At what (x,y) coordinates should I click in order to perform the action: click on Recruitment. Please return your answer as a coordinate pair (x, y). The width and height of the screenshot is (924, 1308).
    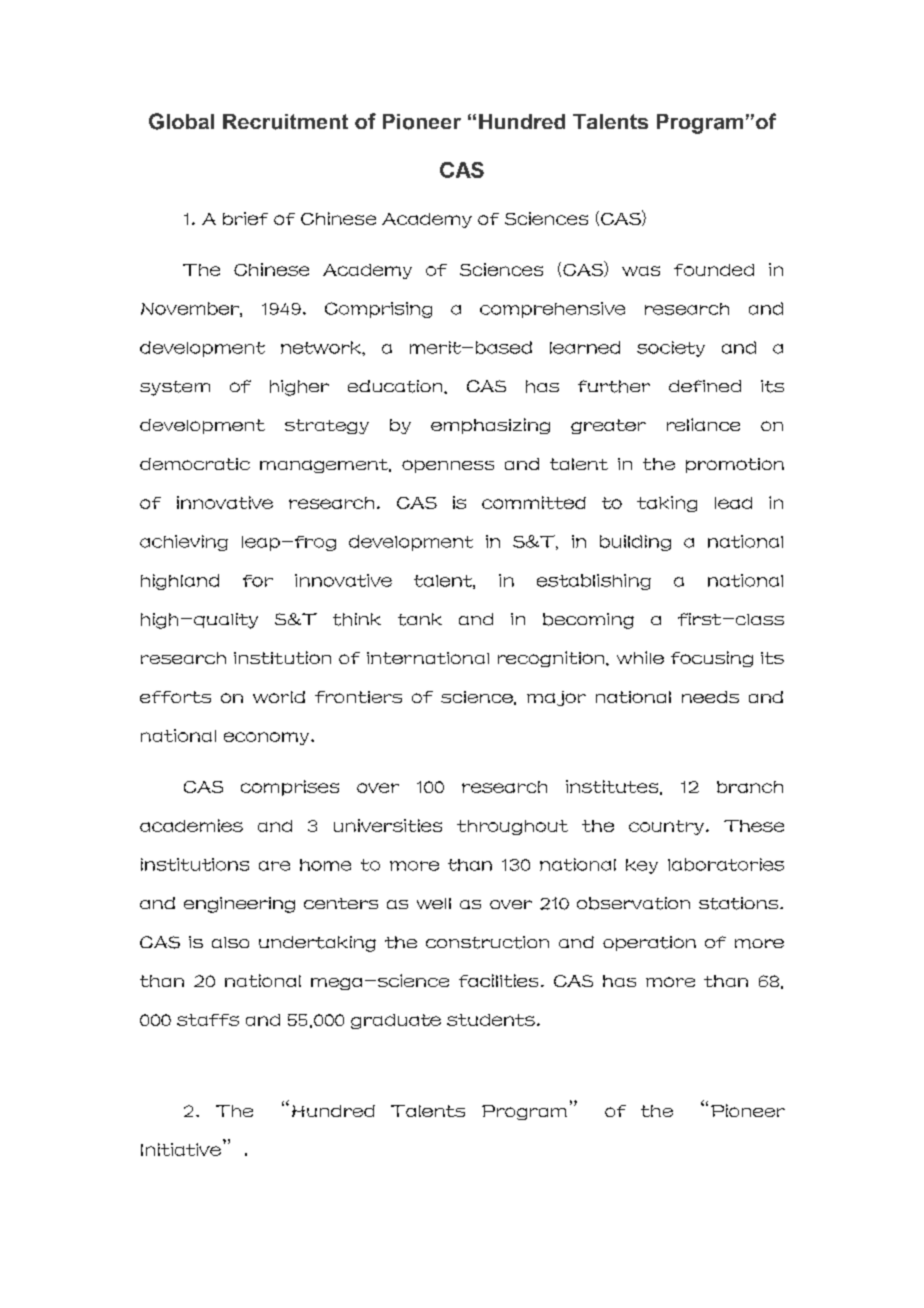
    Looking at the image, I should click on (285, 122).
